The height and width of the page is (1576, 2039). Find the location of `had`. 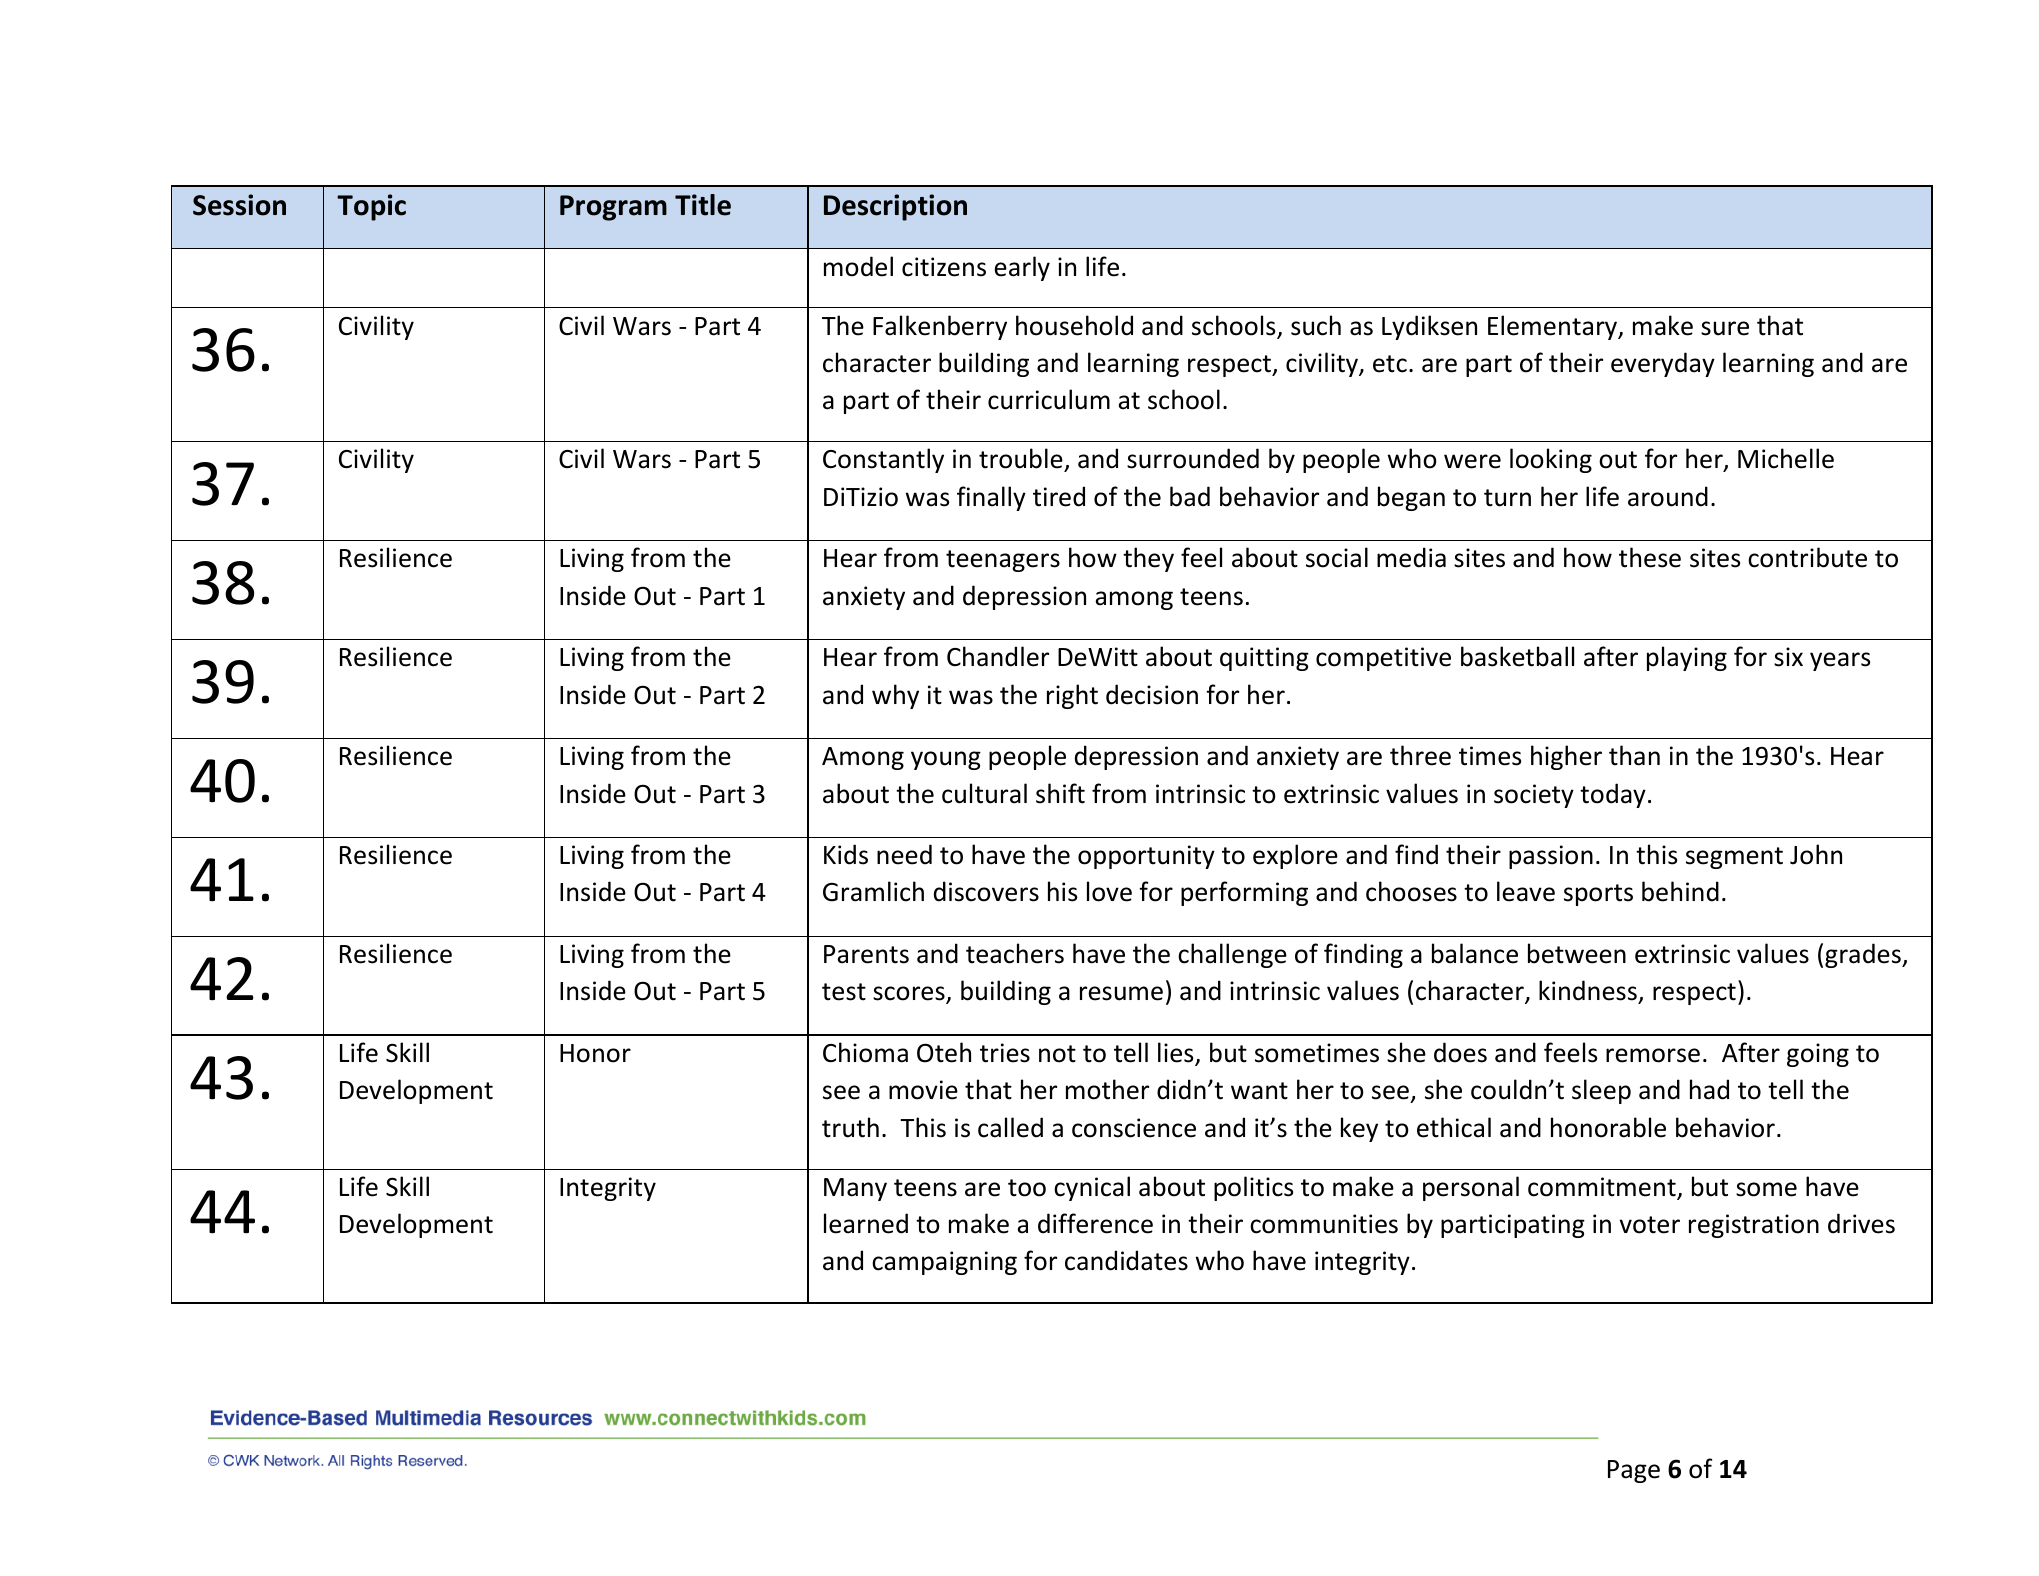

had is located at coordinates (1709, 1089).
